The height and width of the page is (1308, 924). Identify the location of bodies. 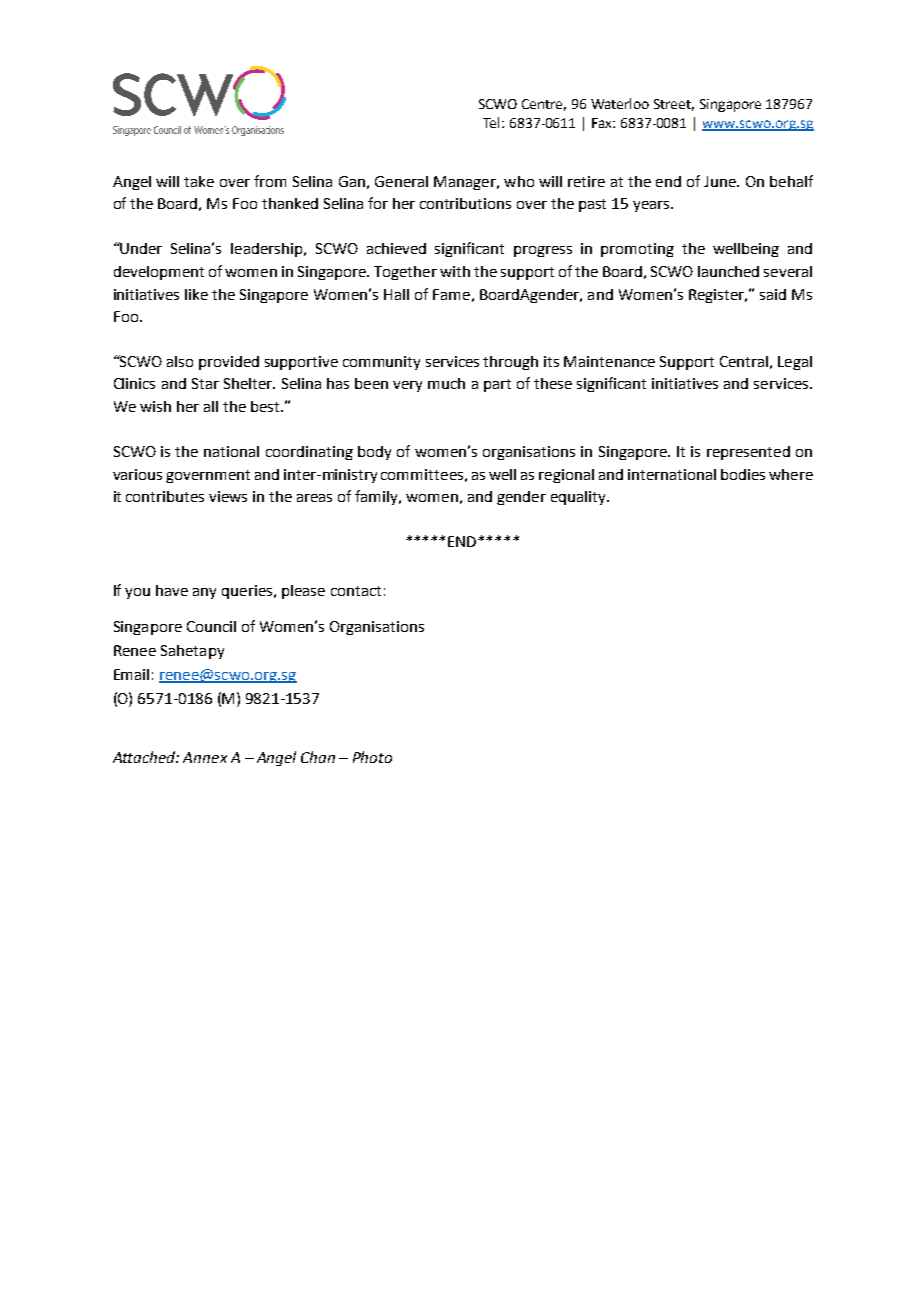
(743, 474).
